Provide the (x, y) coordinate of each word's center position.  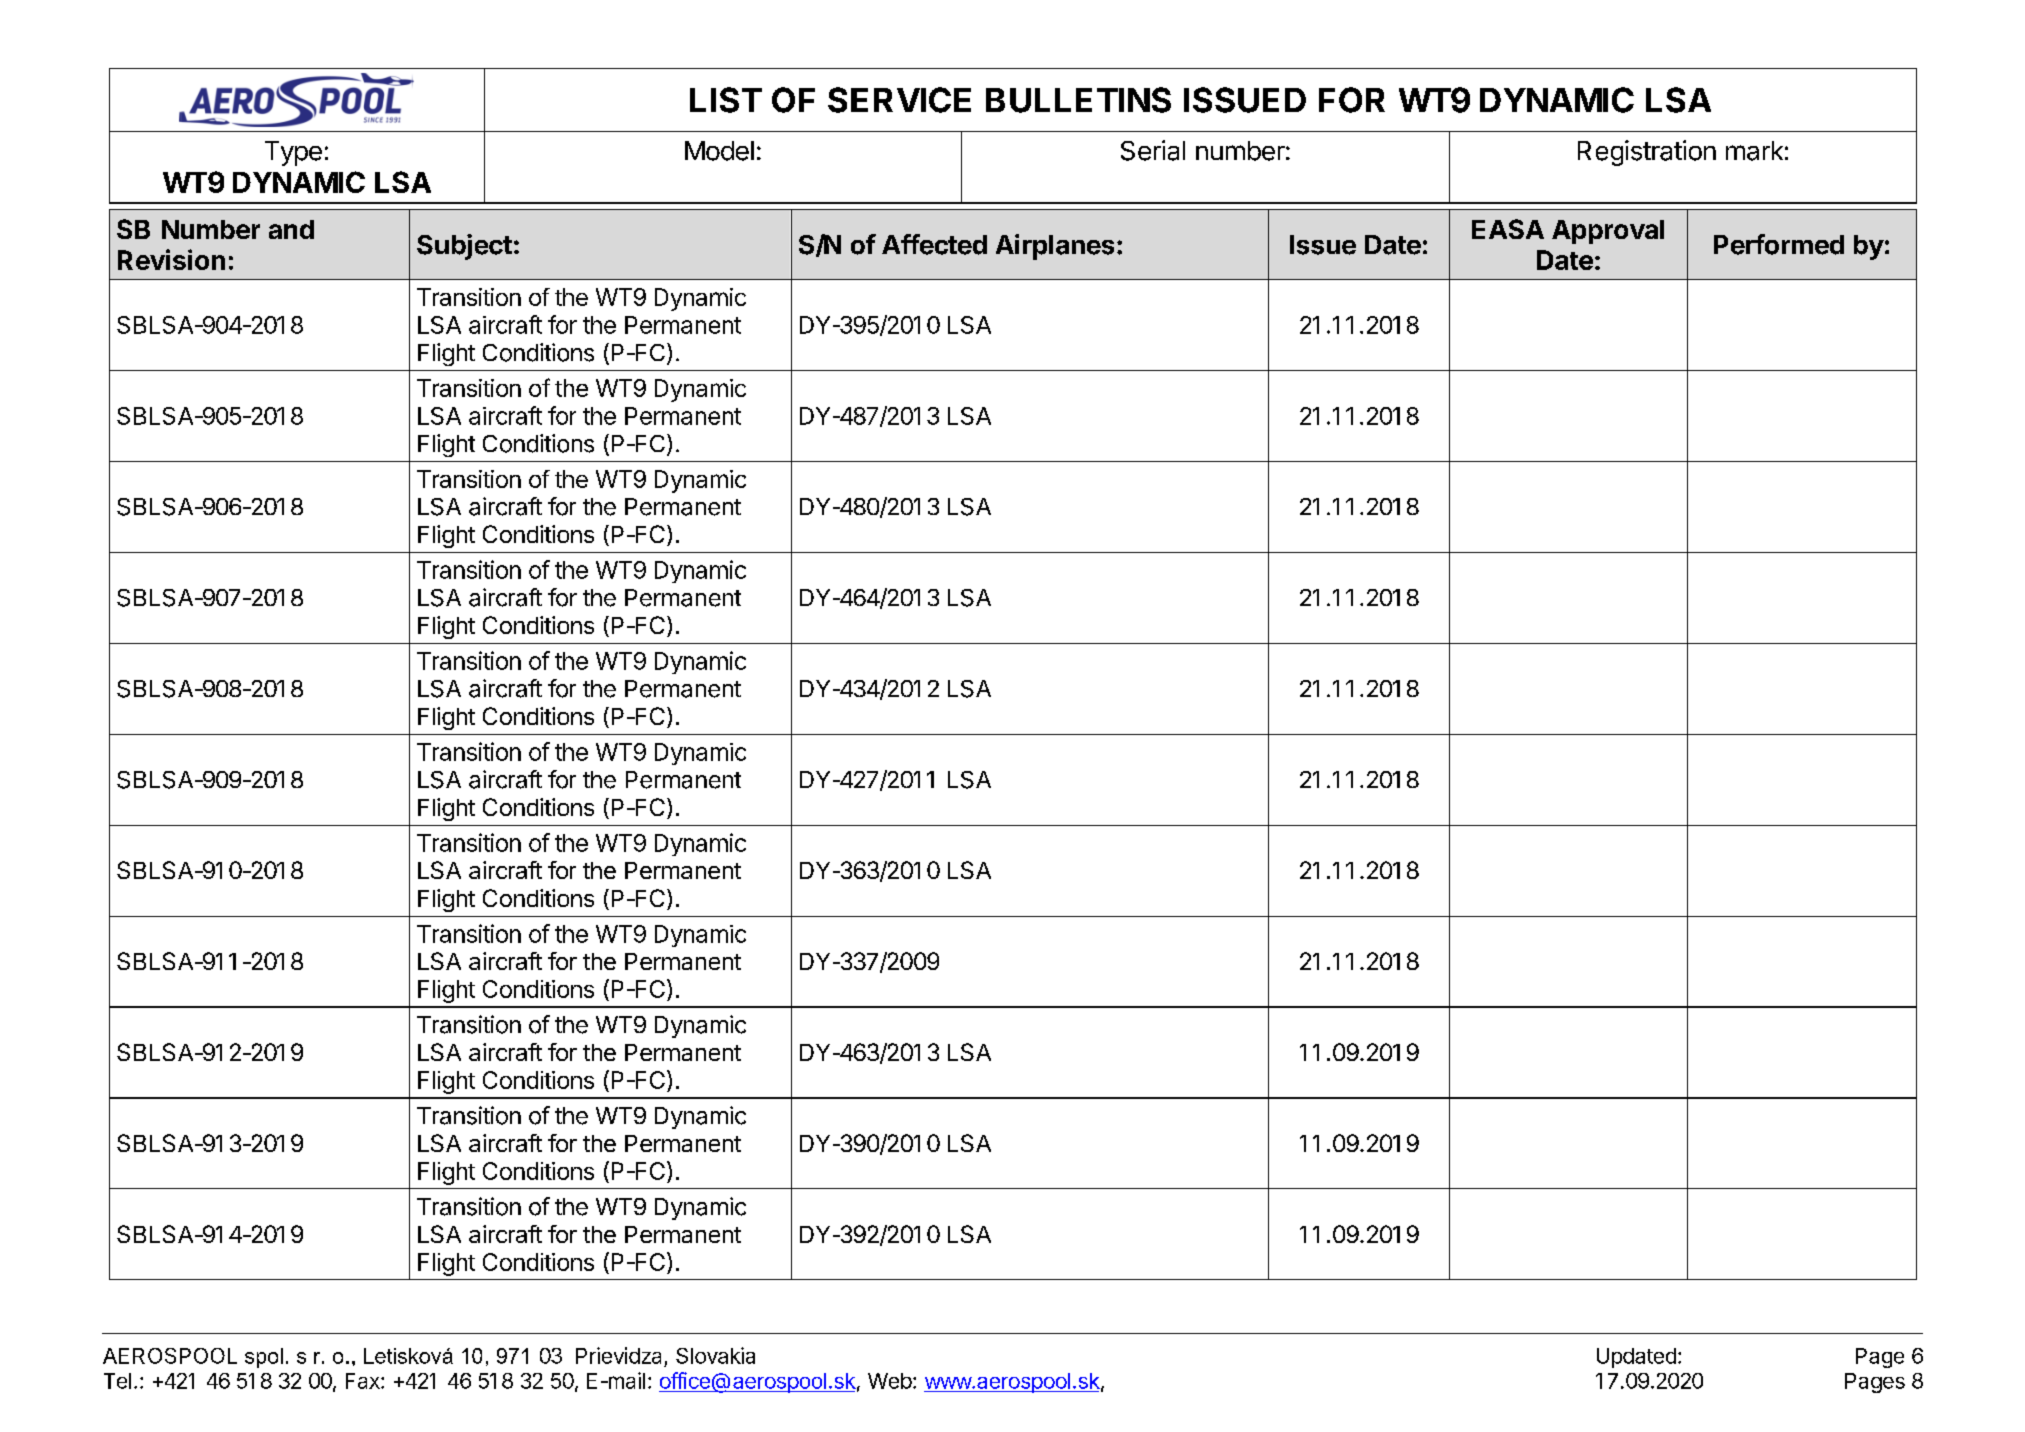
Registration (1647, 153)
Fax (364, 1381)
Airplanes (1055, 247)
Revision (171, 259)
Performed (1779, 244)
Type (293, 153)
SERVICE (899, 100)
